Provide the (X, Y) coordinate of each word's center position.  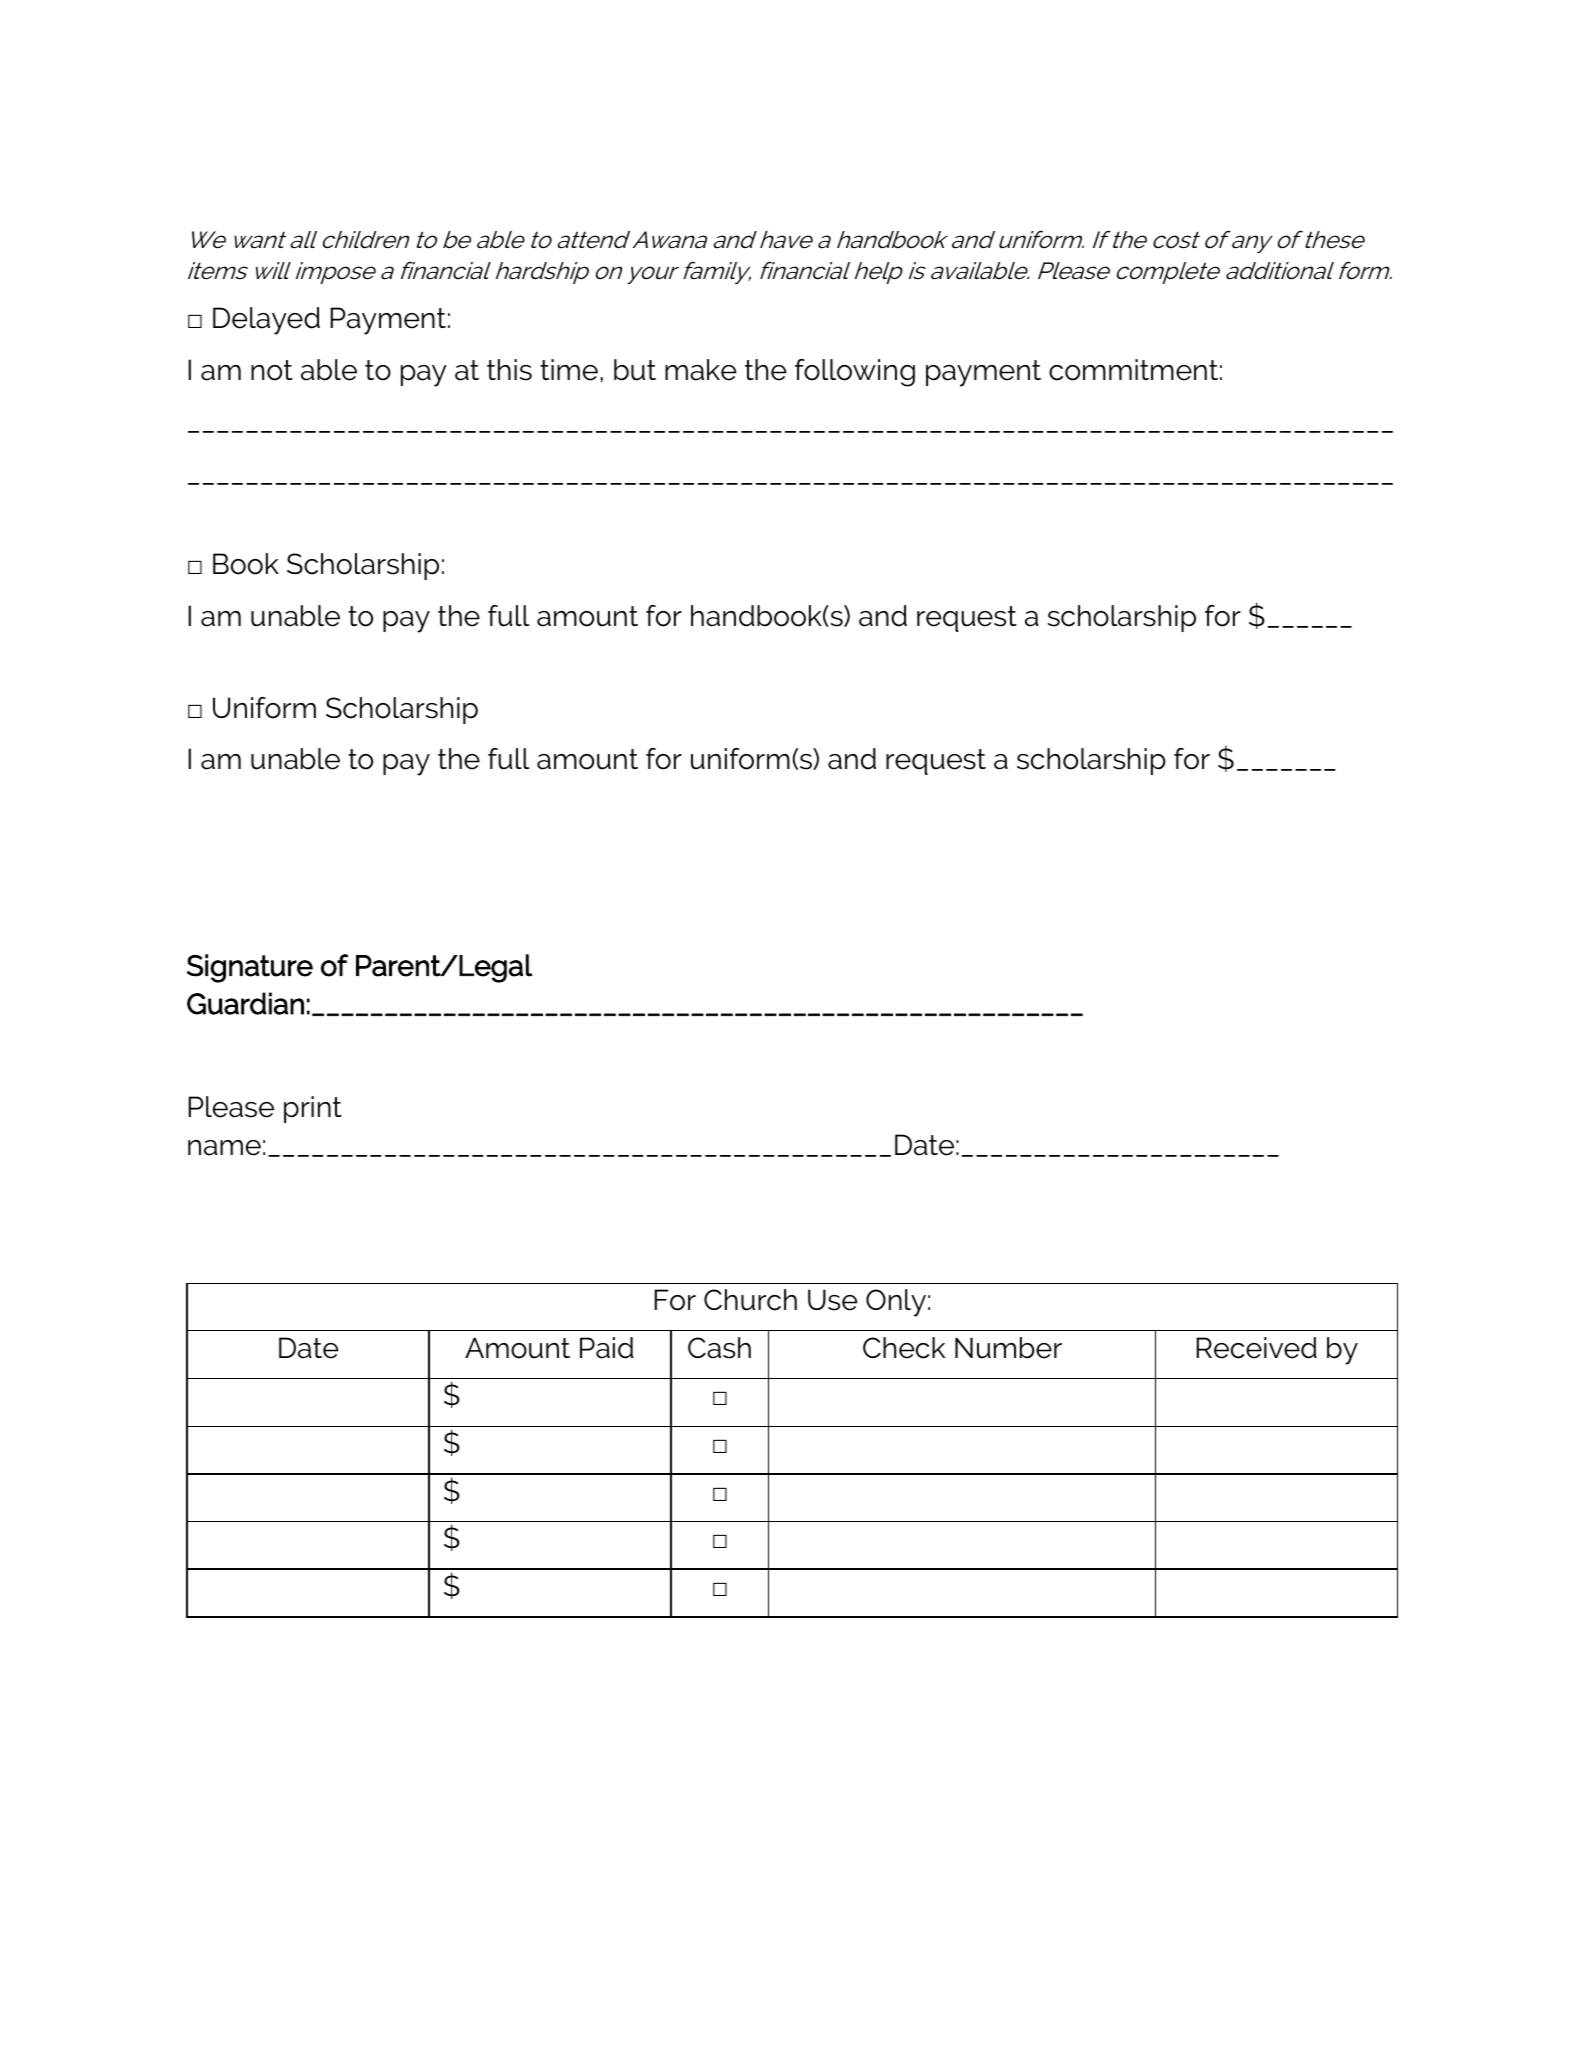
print (313, 1109)
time (569, 370)
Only (896, 1303)
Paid (607, 1348)
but (635, 370)
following (855, 373)
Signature (250, 968)
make (700, 370)
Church (750, 1300)
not (272, 370)
